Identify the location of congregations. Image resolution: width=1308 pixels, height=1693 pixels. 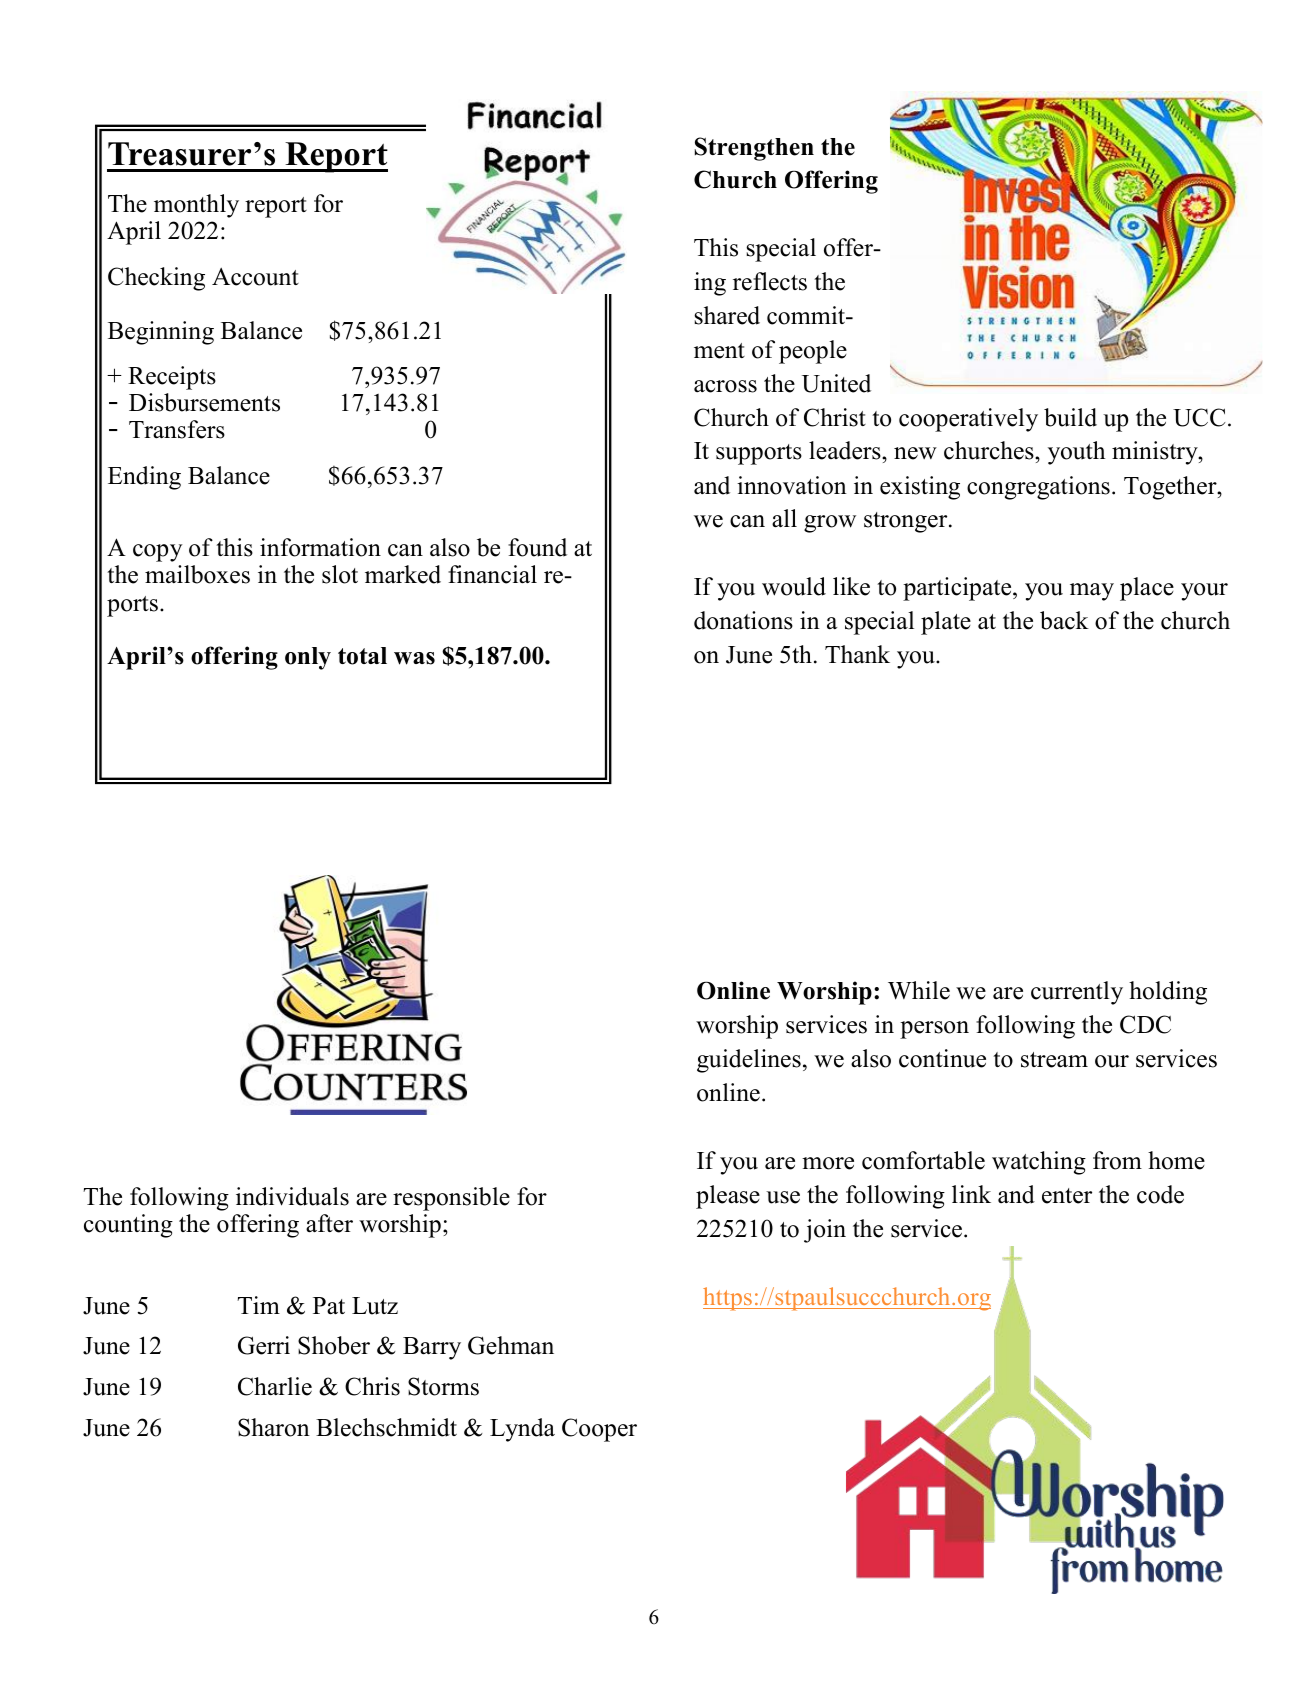
(1038, 488).
